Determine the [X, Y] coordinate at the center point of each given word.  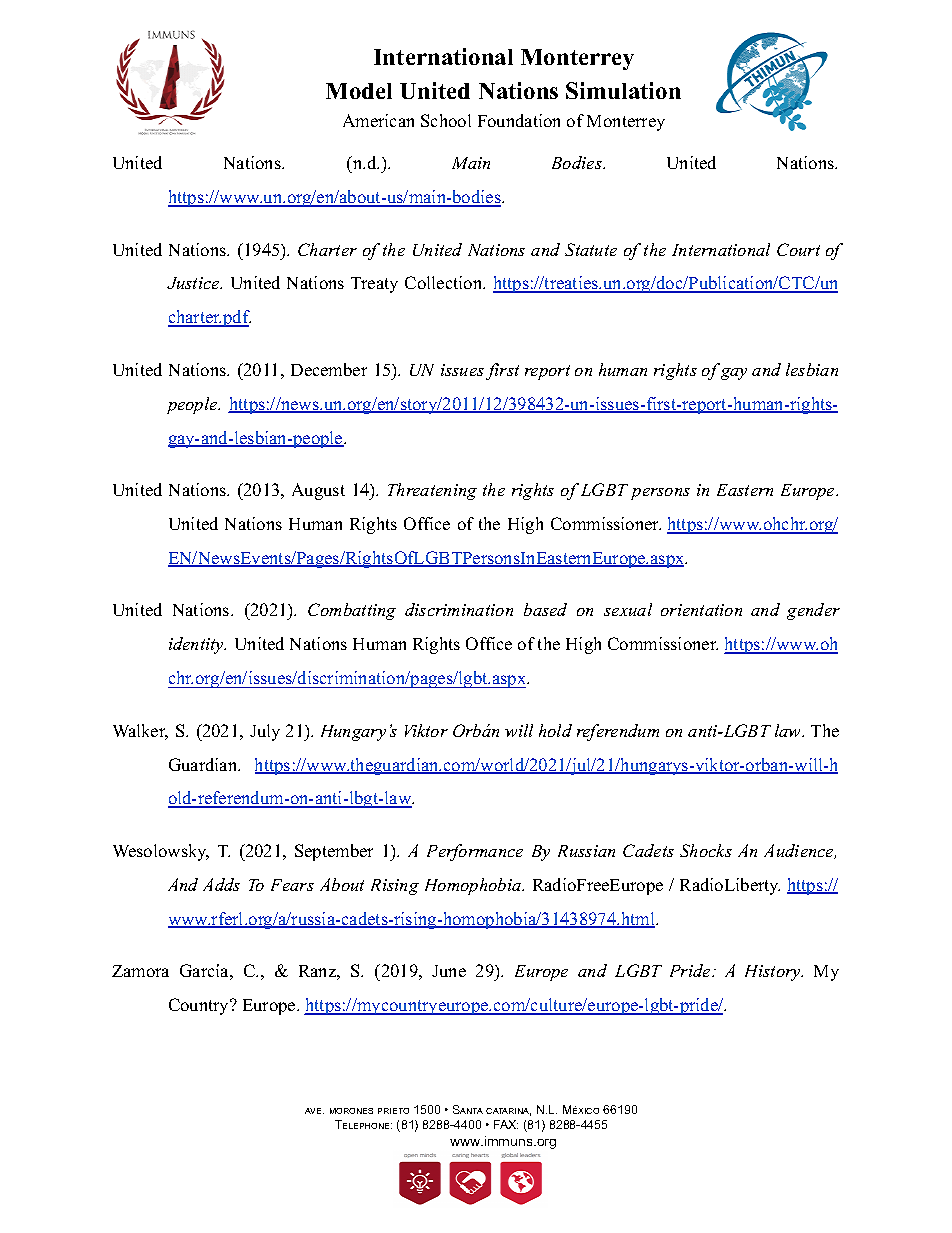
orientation [701, 610]
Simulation [623, 90]
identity [197, 645]
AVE [314, 1111]
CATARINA [508, 1112]
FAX [506, 1124]
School [446, 120]
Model [359, 91]
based [545, 609]
